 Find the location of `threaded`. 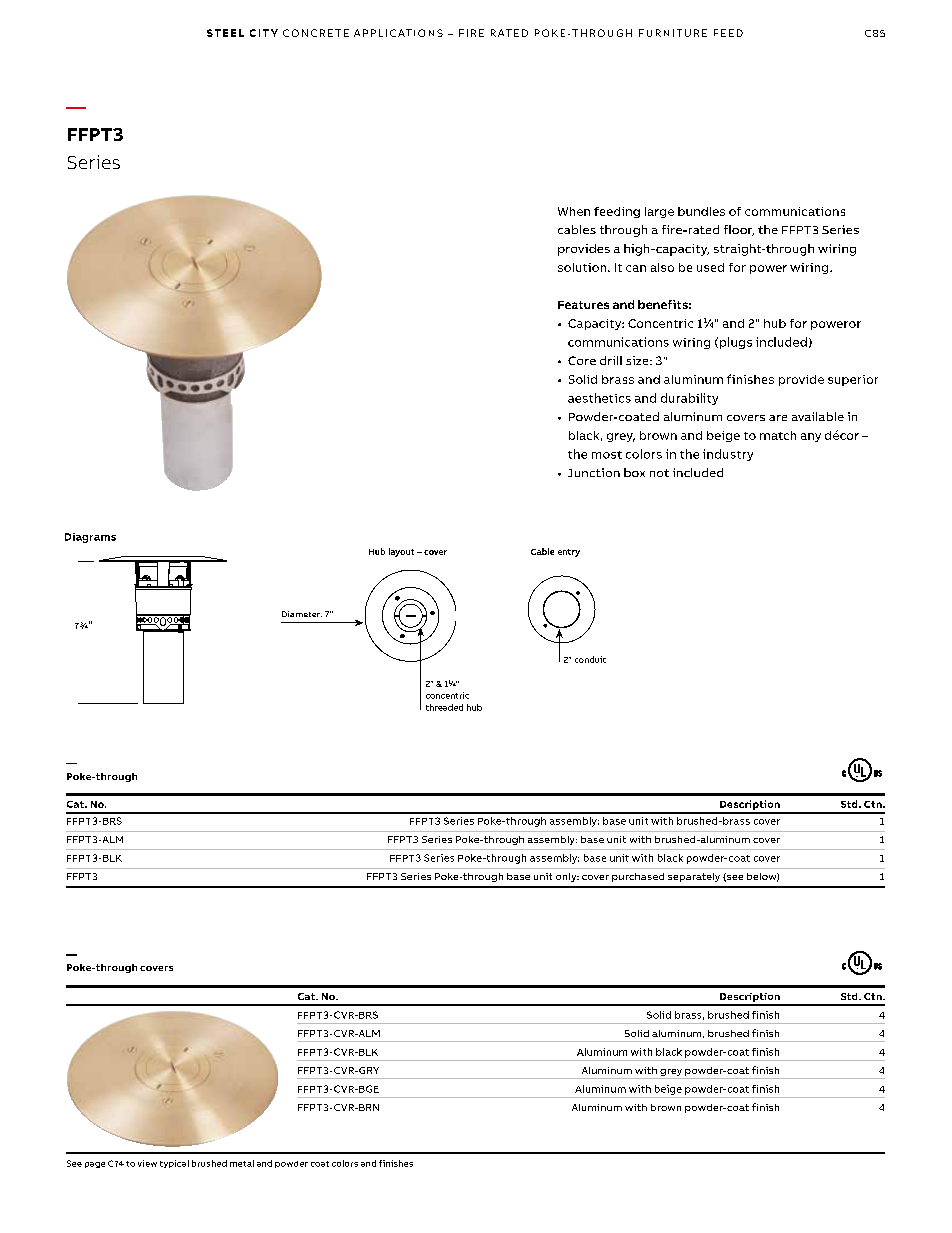

threaded is located at coordinates (444, 707).
